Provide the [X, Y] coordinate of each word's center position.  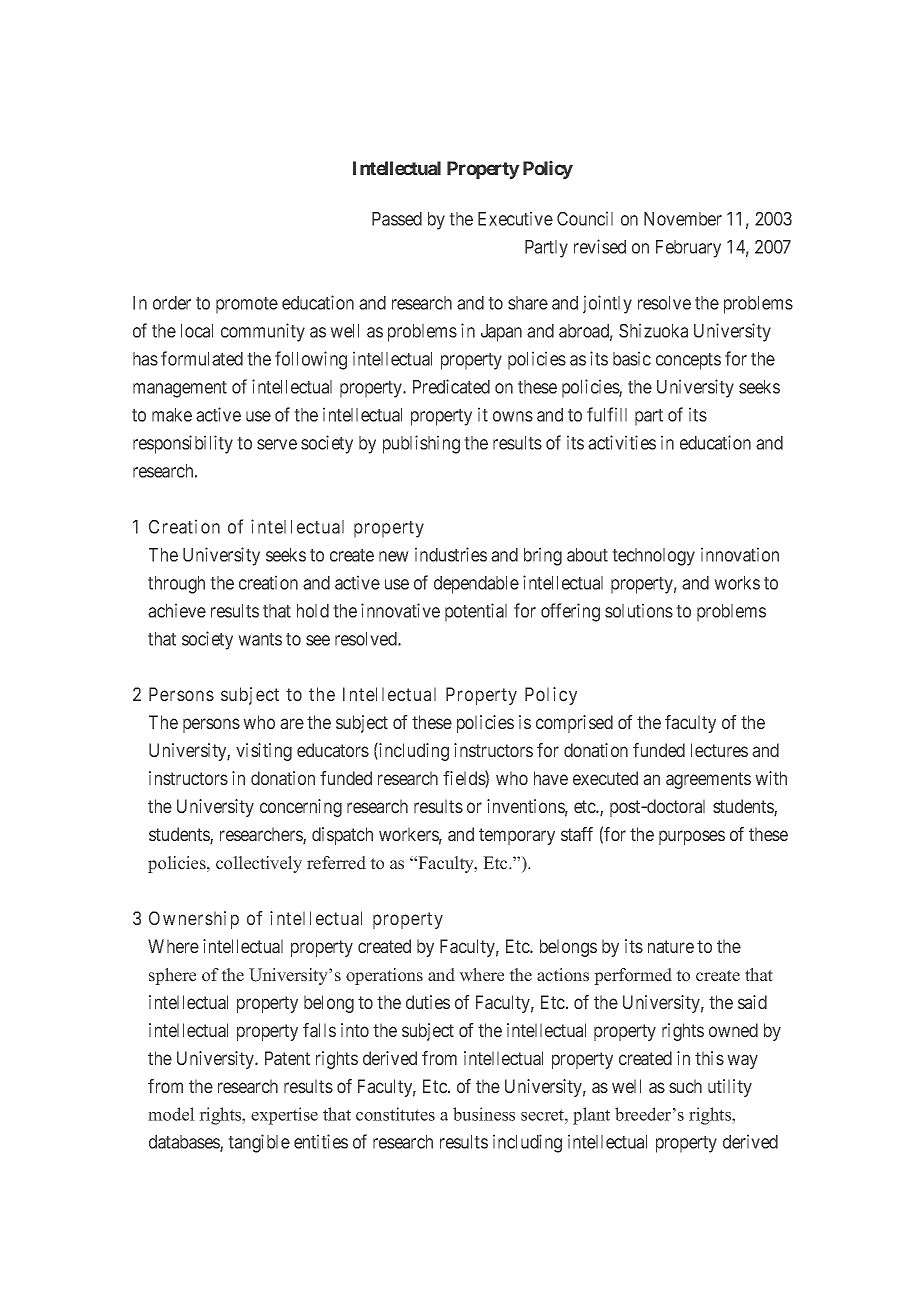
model [171, 1114]
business [484, 1114]
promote [247, 305]
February [688, 249]
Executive [515, 218]
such [685, 1086]
